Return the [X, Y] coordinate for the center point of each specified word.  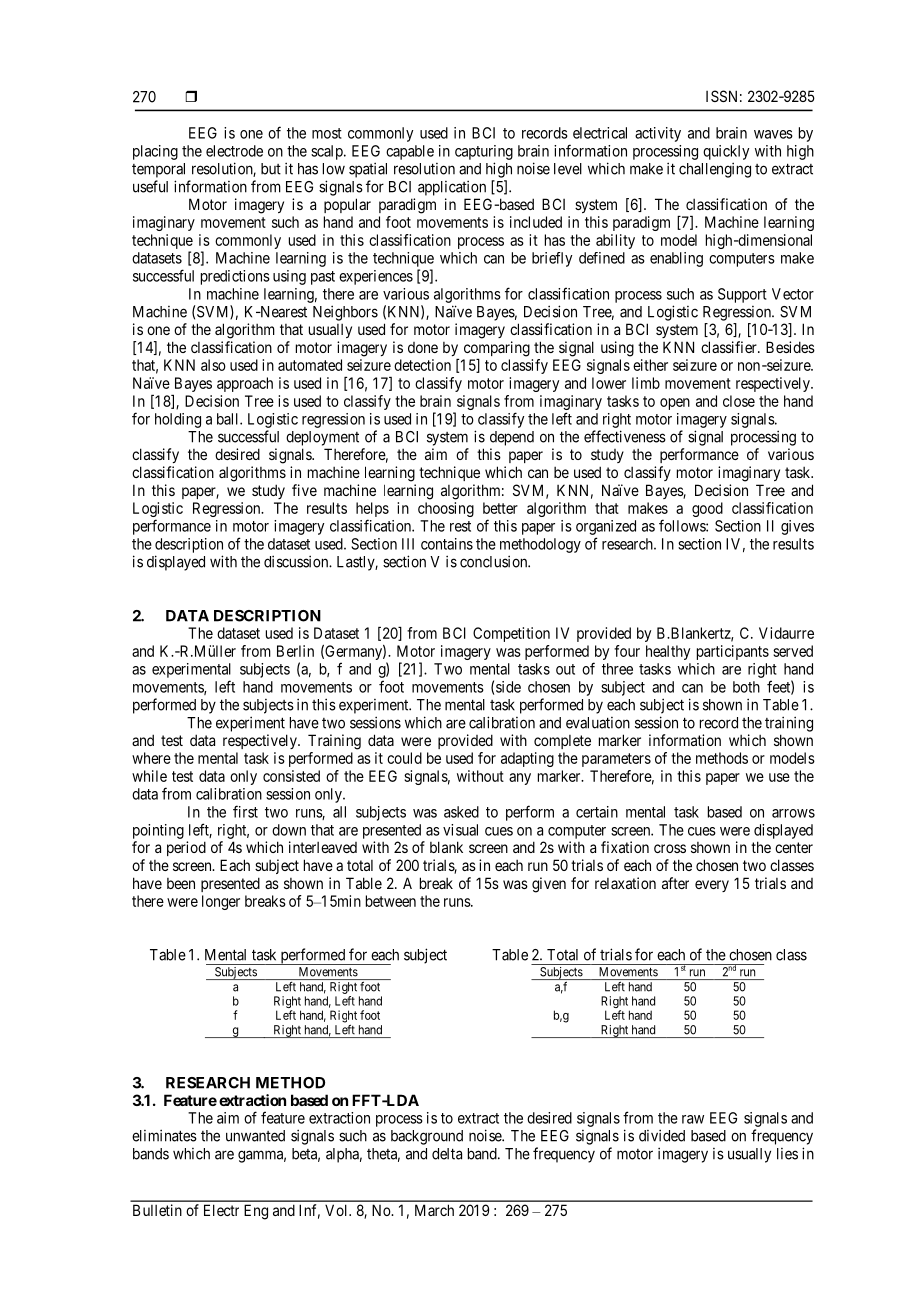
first [245, 811]
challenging [715, 170]
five [304, 490]
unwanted [255, 1136]
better [500, 508]
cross [670, 848]
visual [460, 830]
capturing [484, 152]
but [271, 169]
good [707, 509]
